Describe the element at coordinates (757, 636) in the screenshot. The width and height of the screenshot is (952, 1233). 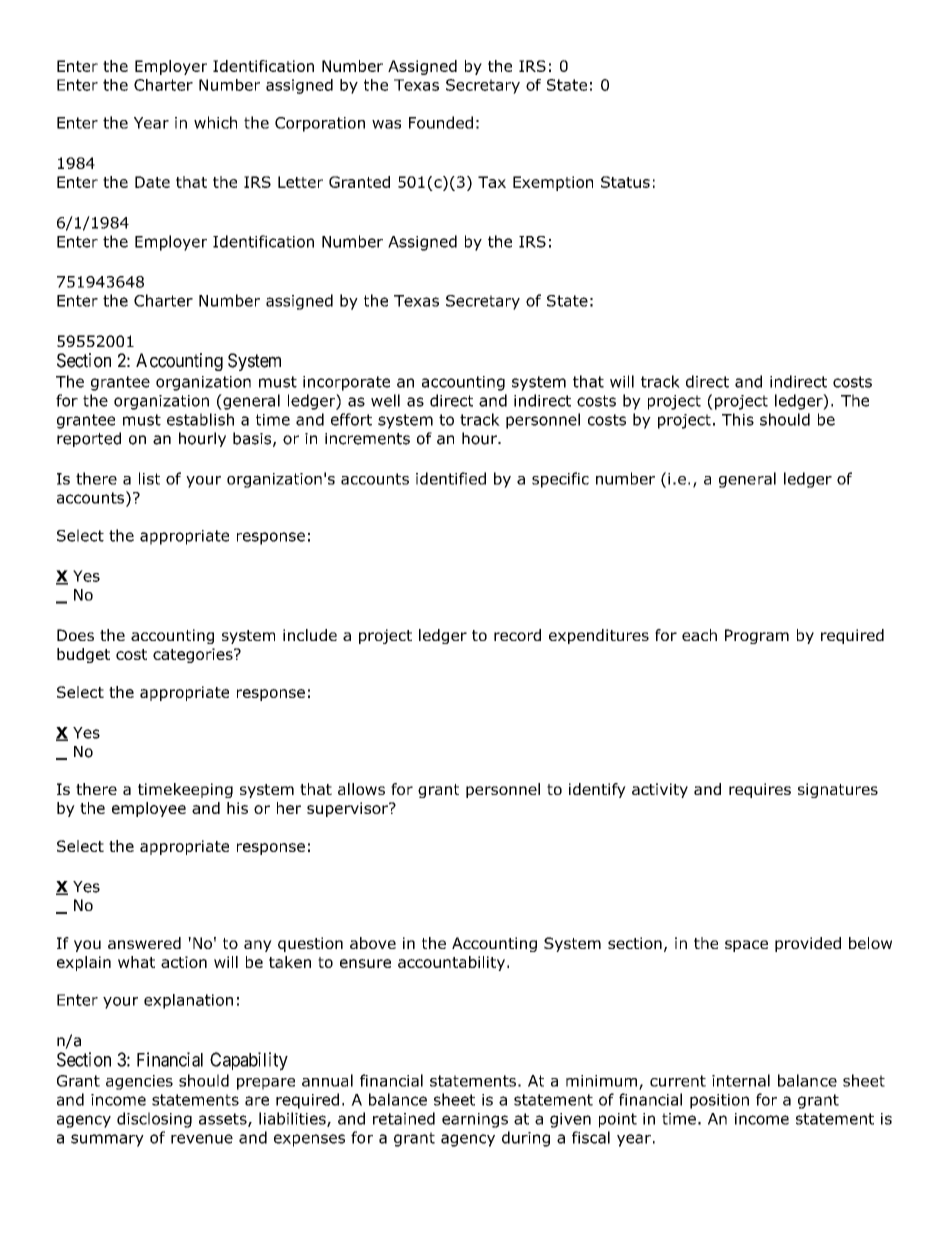
I see `Program` at that location.
